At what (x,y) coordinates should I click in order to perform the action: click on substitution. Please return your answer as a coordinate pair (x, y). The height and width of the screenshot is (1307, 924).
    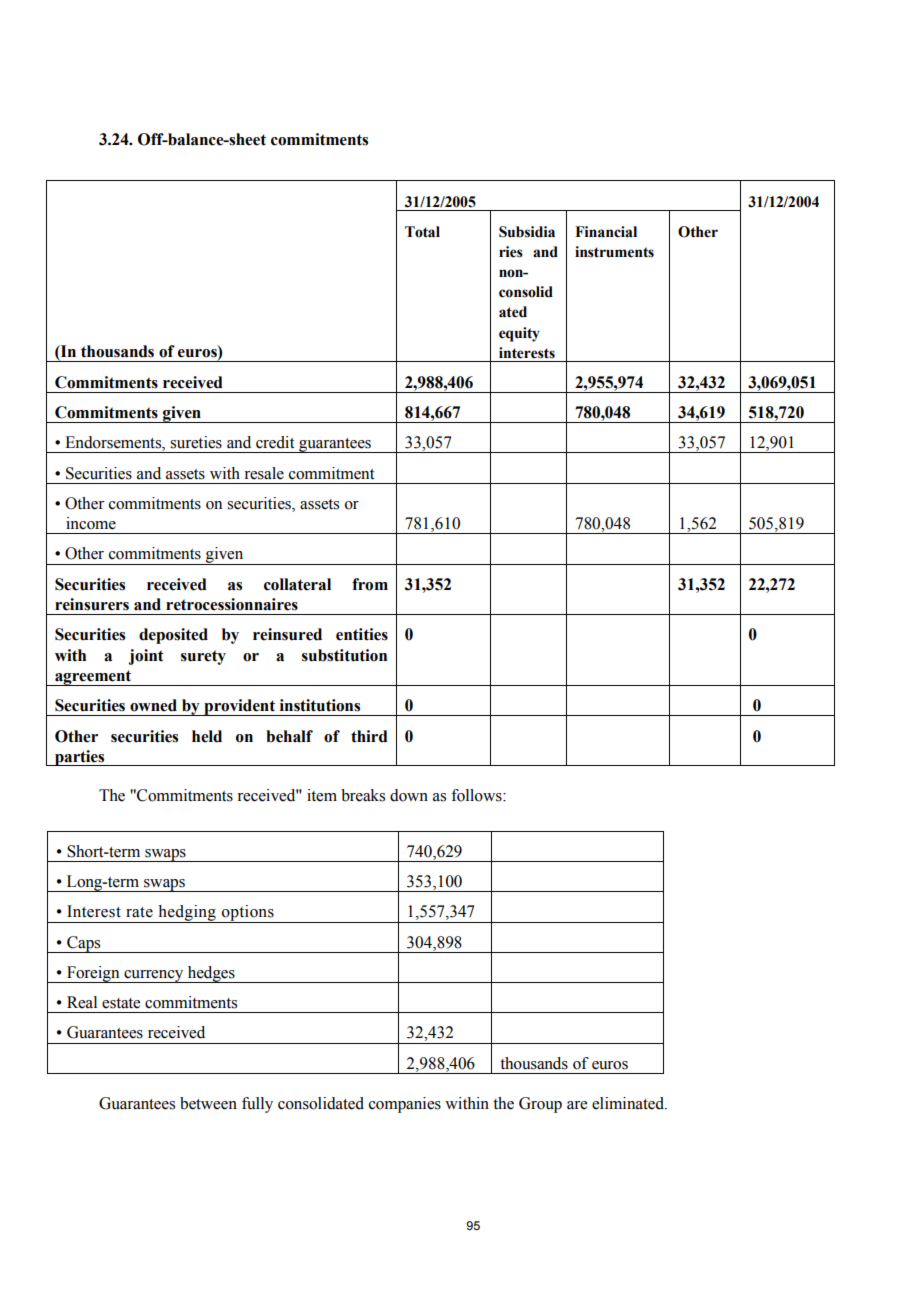
    Looking at the image, I should click on (344, 655).
